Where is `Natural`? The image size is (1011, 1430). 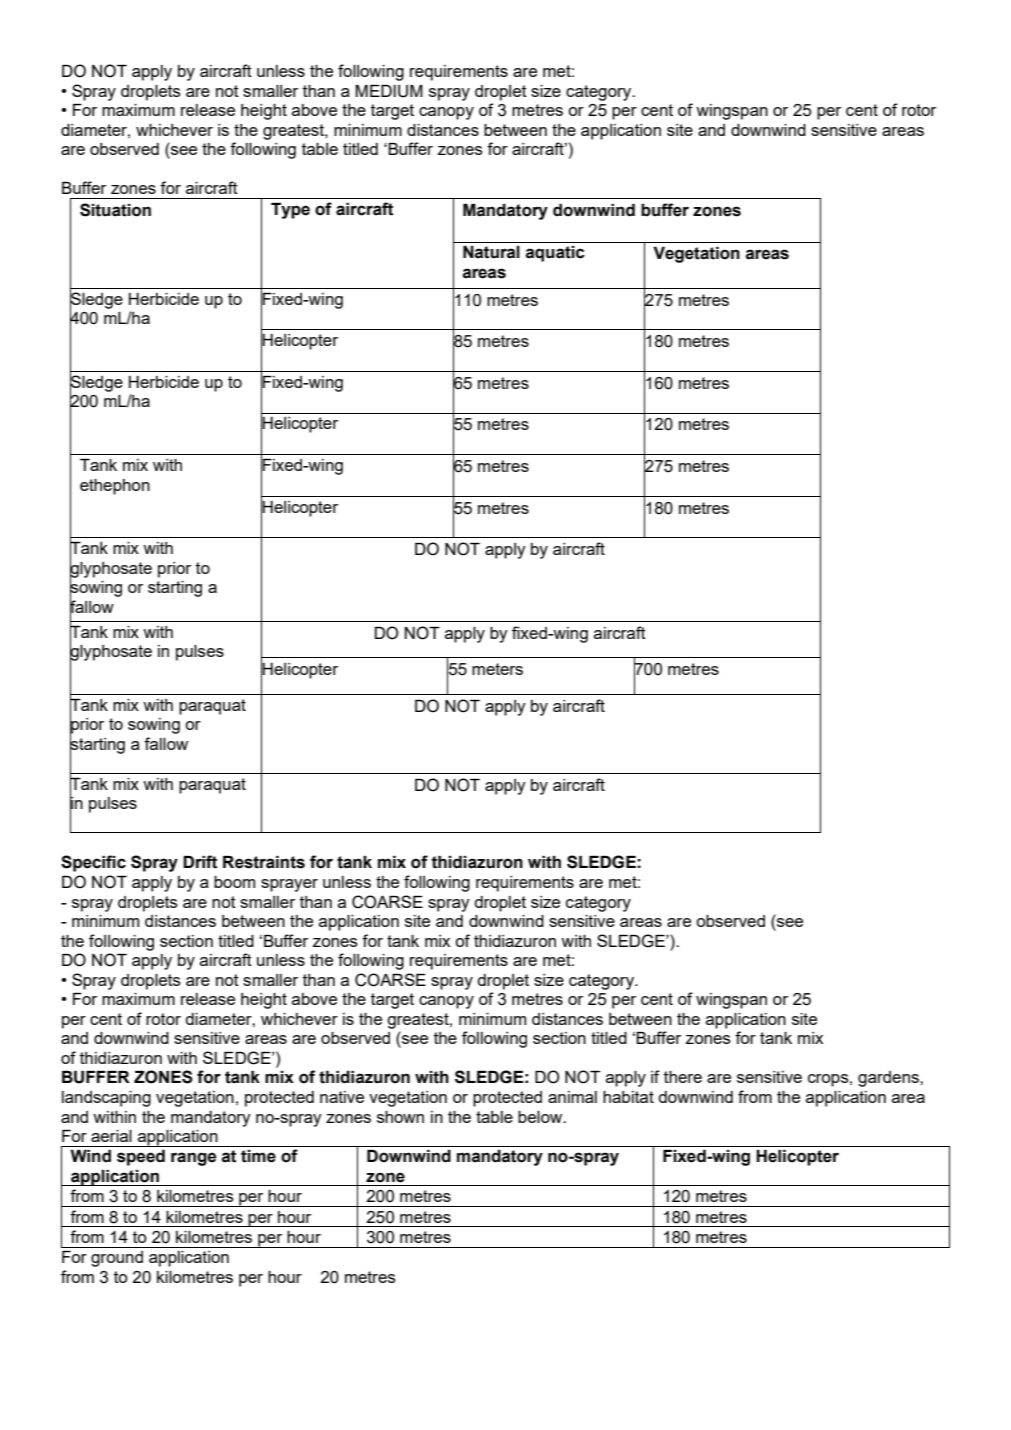 Natural is located at coordinates (491, 252).
